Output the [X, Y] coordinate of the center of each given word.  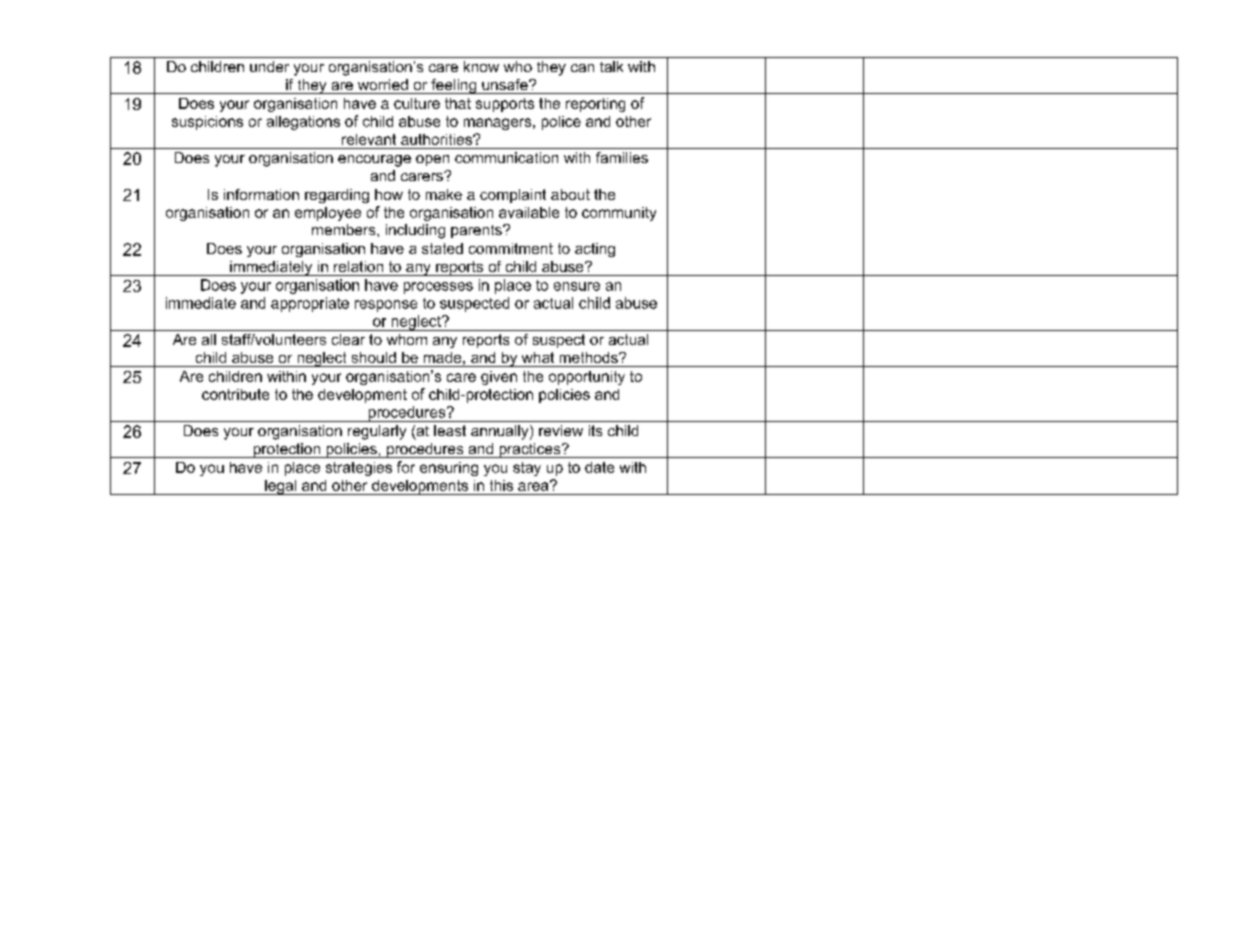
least [450, 430]
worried [383, 84]
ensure [577, 286]
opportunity [587, 378]
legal [281, 487]
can [582, 68]
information [261, 194]
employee [328, 214]
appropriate [310, 304]
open [432, 160]
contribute [235, 394]
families [622, 157]
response [386, 306]
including [415, 231]
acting [595, 250]
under [269, 66]
